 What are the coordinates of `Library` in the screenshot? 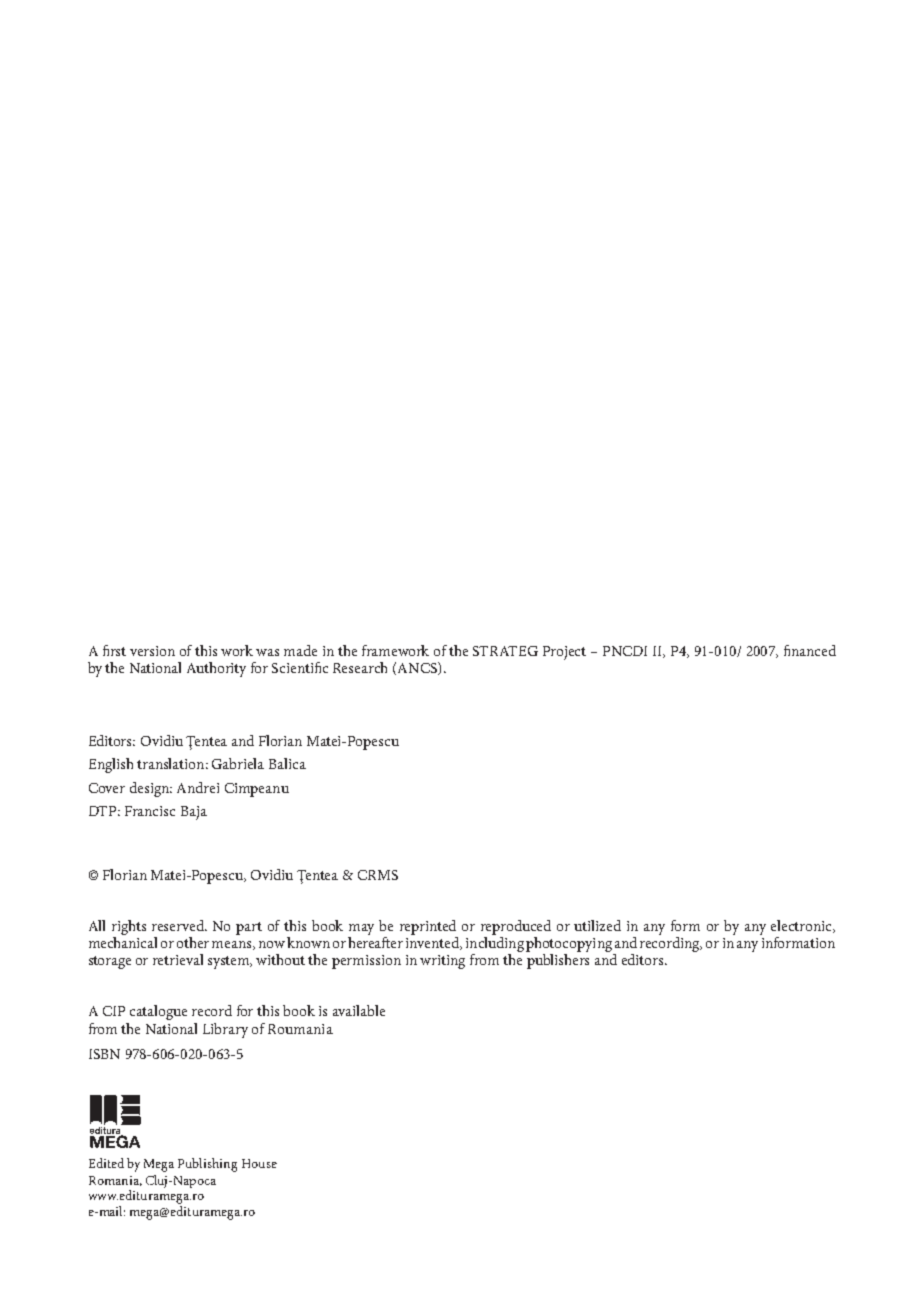 It's located at (225, 1030).
